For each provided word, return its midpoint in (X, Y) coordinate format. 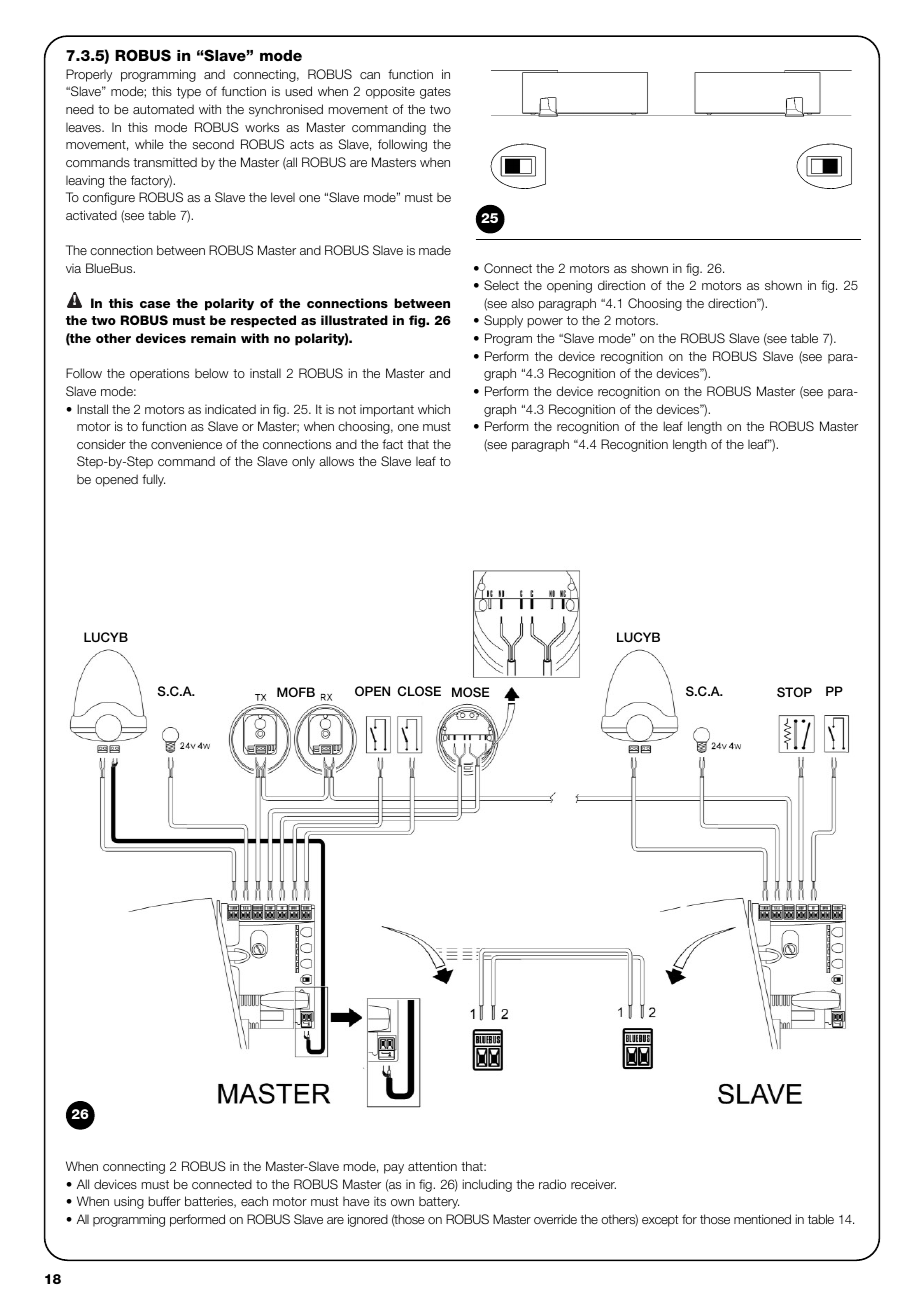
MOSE (470, 692)
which (434, 409)
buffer (164, 1201)
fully (153, 480)
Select (501, 285)
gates (435, 93)
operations (159, 374)
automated (163, 109)
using (129, 1202)
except (660, 1221)
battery (439, 1203)
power (545, 323)
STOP (794, 692)
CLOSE (419, 691)
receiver (593, 1184)
